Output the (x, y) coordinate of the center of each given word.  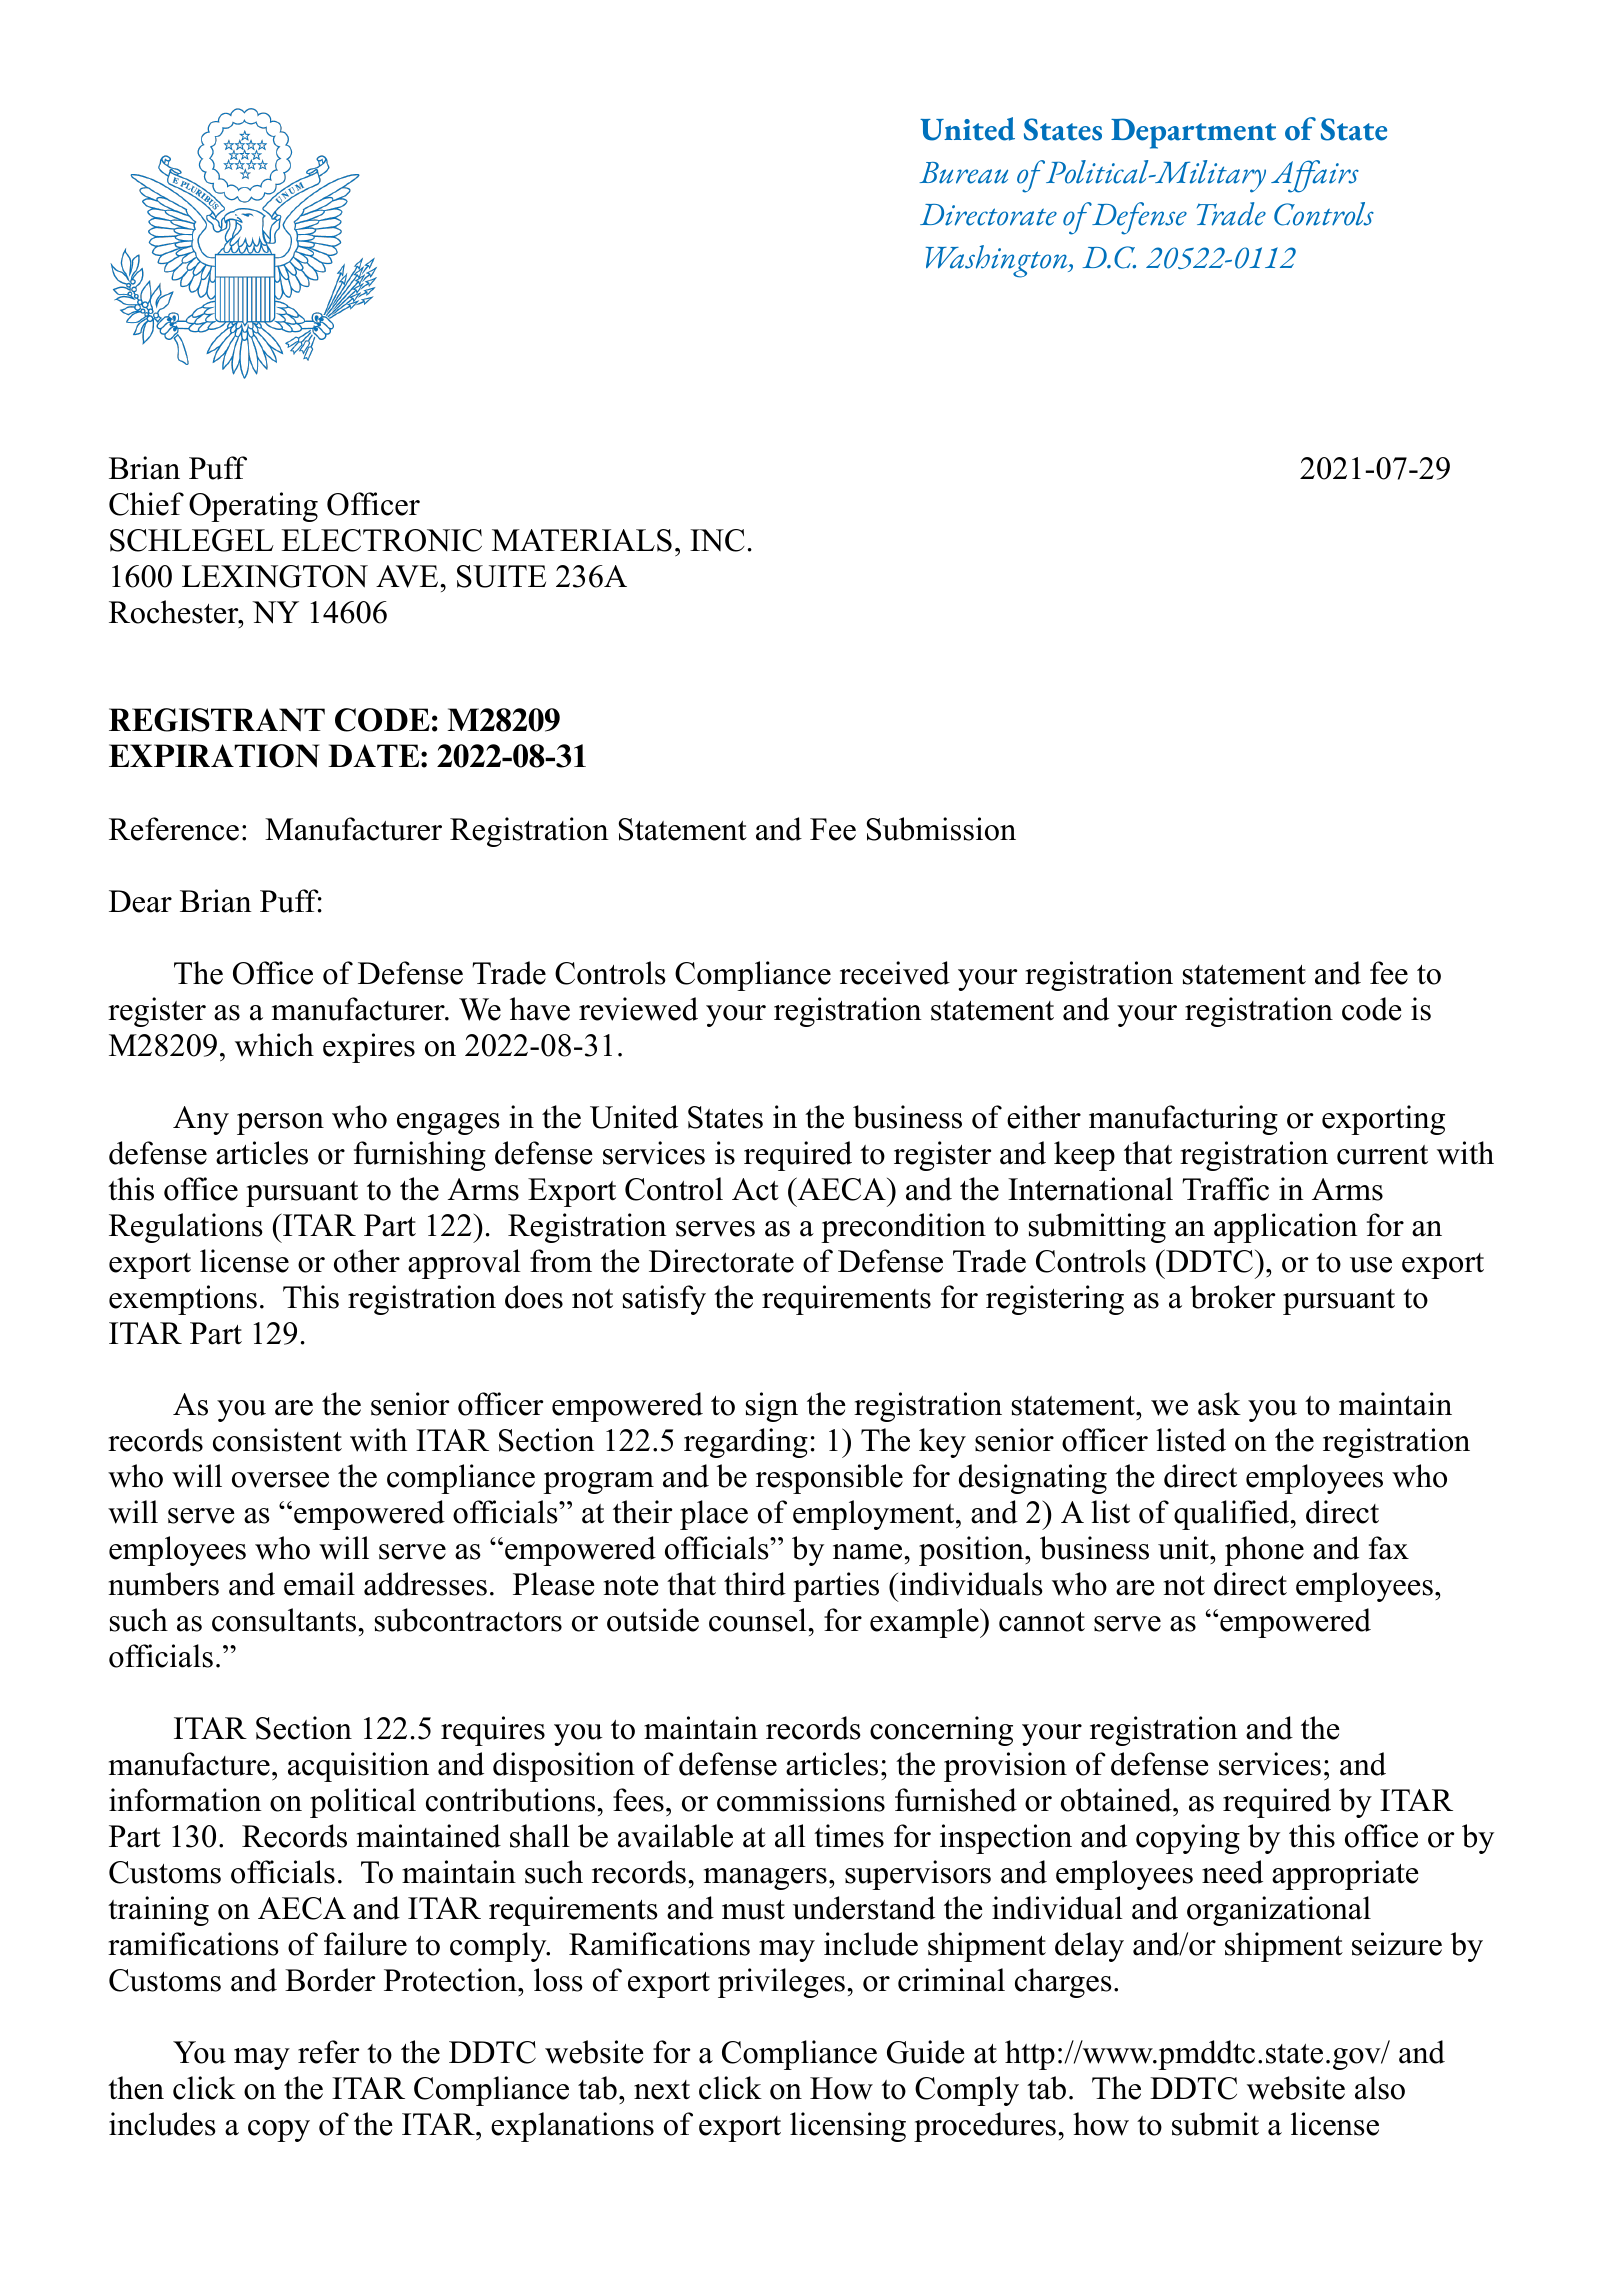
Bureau (963, 173)
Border (330, 1980)
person (280, 1124)
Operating (253, 507)
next (662, 2090)
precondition (903, 1228)
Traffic (1225, 1189)
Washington (998, 261)
